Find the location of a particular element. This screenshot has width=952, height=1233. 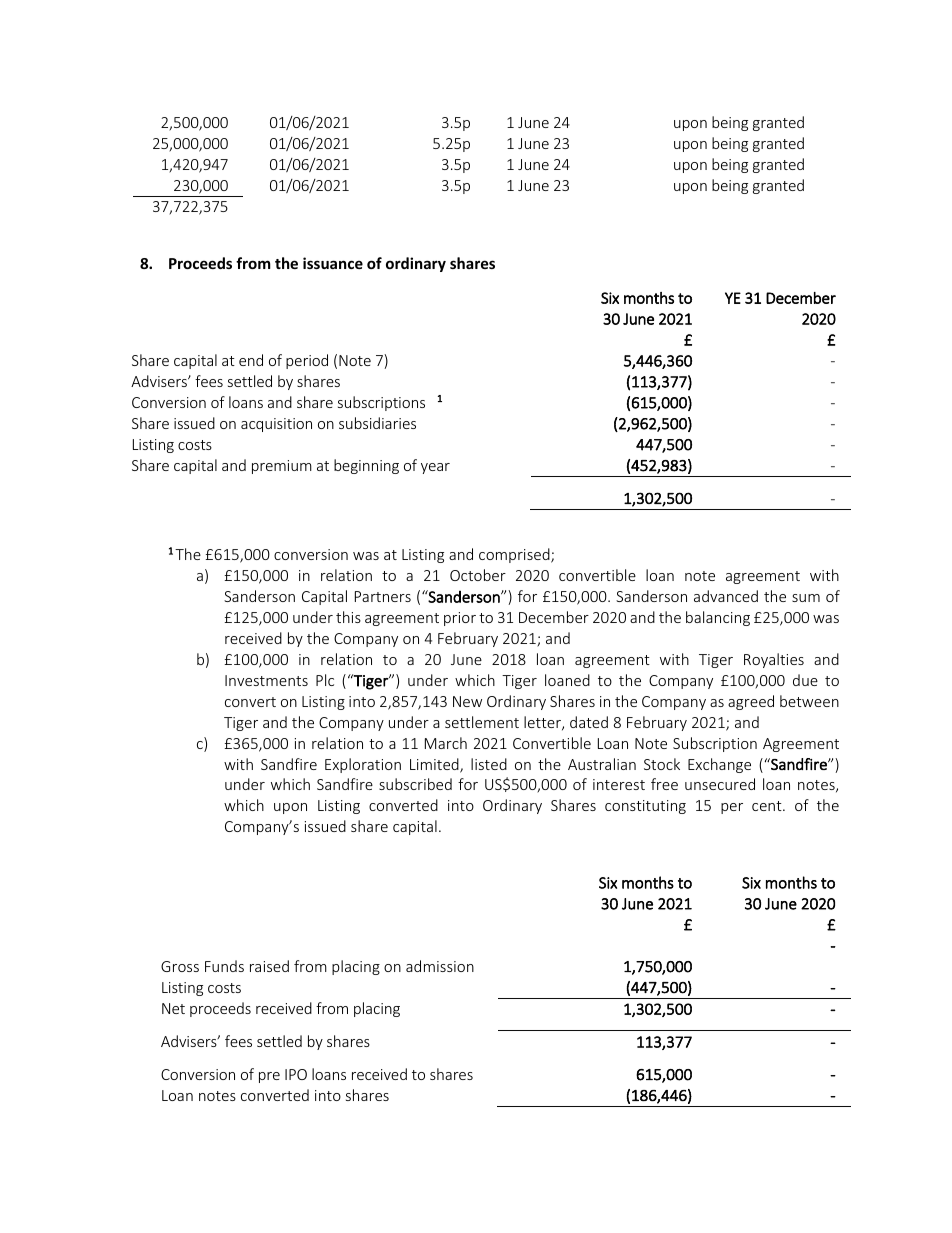

subscribed is located at coordinates (415, 784).
